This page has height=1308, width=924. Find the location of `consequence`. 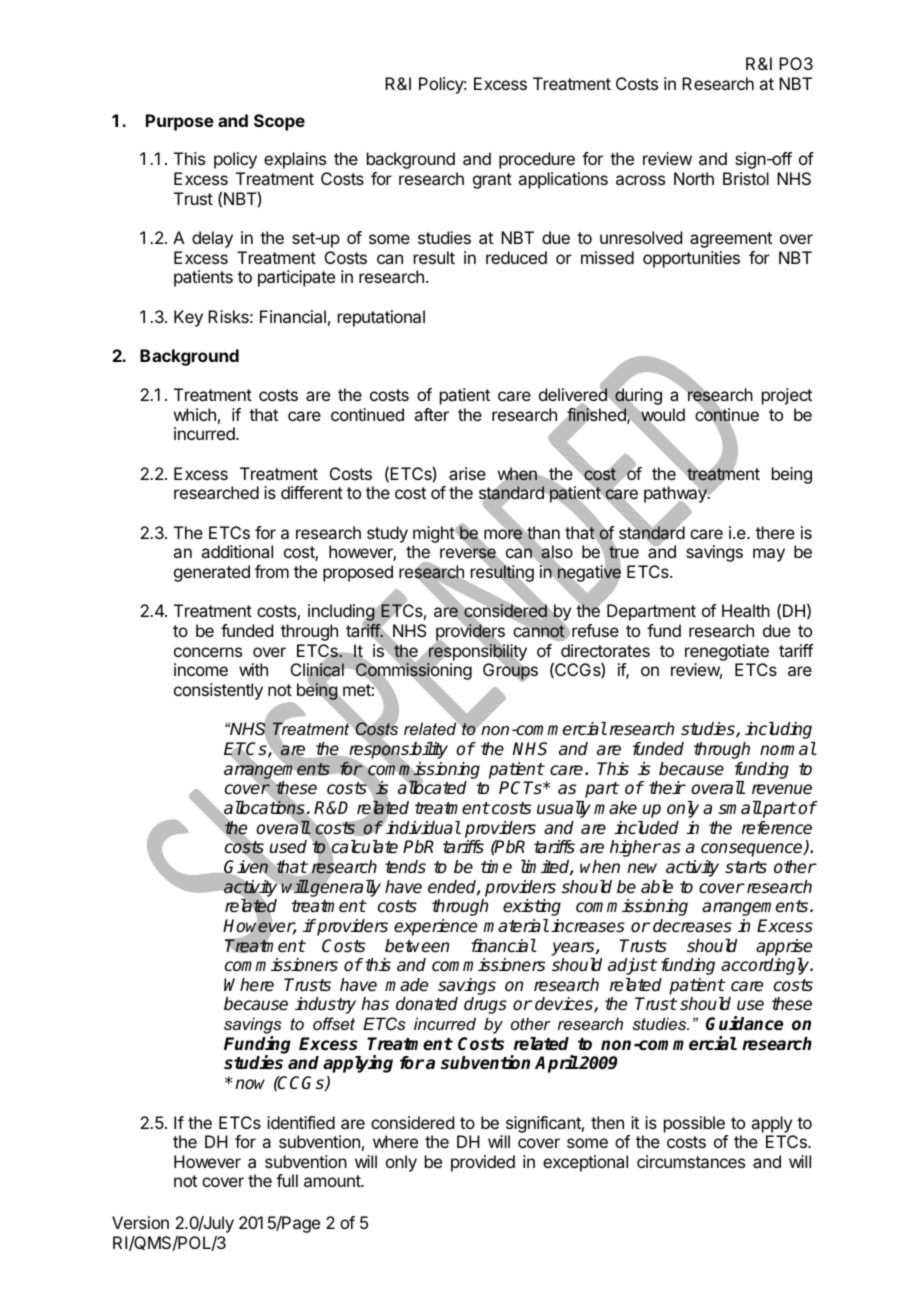

consequence is located at coordinates (753, 850).
